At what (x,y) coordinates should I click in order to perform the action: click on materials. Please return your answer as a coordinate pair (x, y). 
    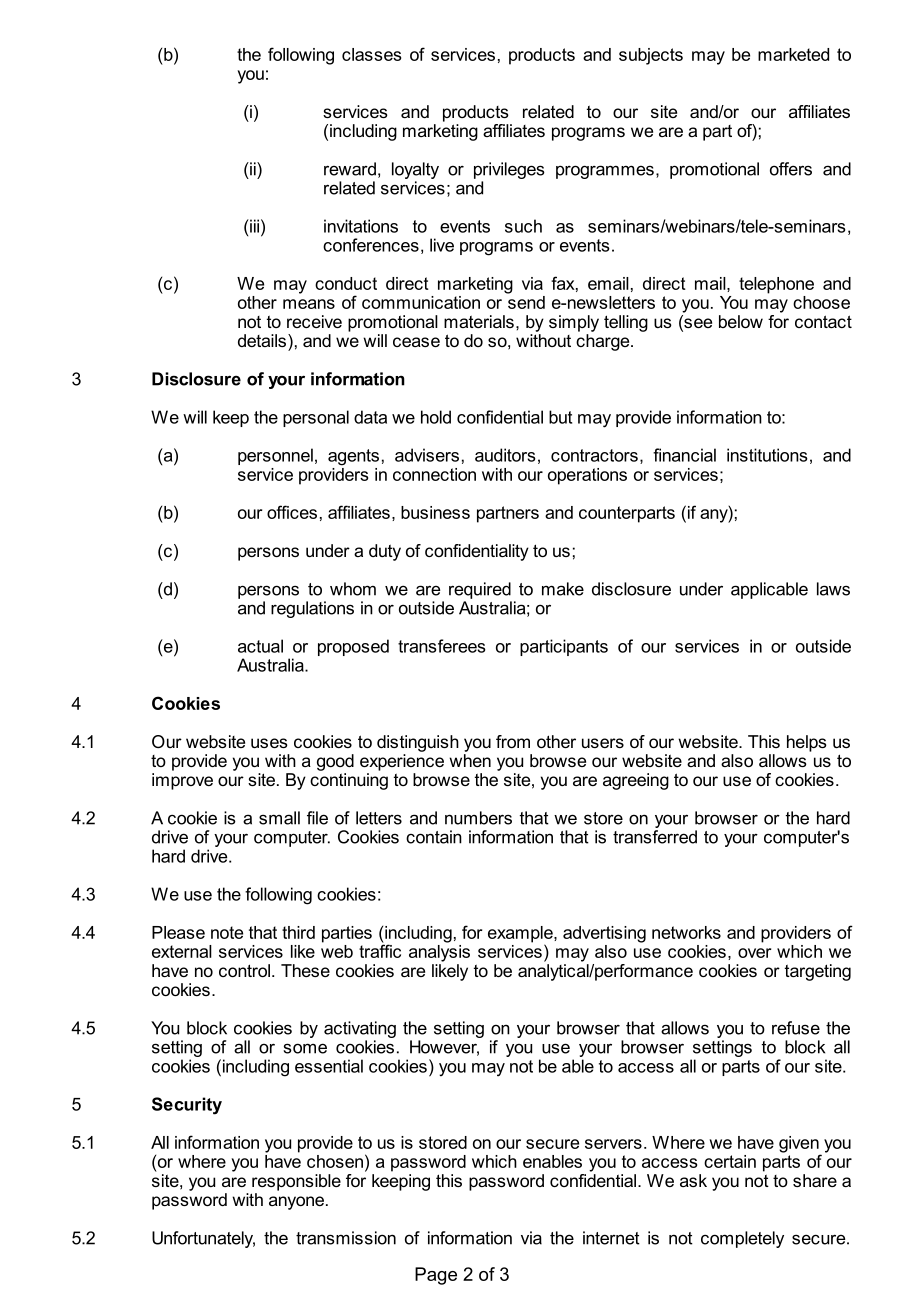
    Looking at the image, I should click on (479, 321).
